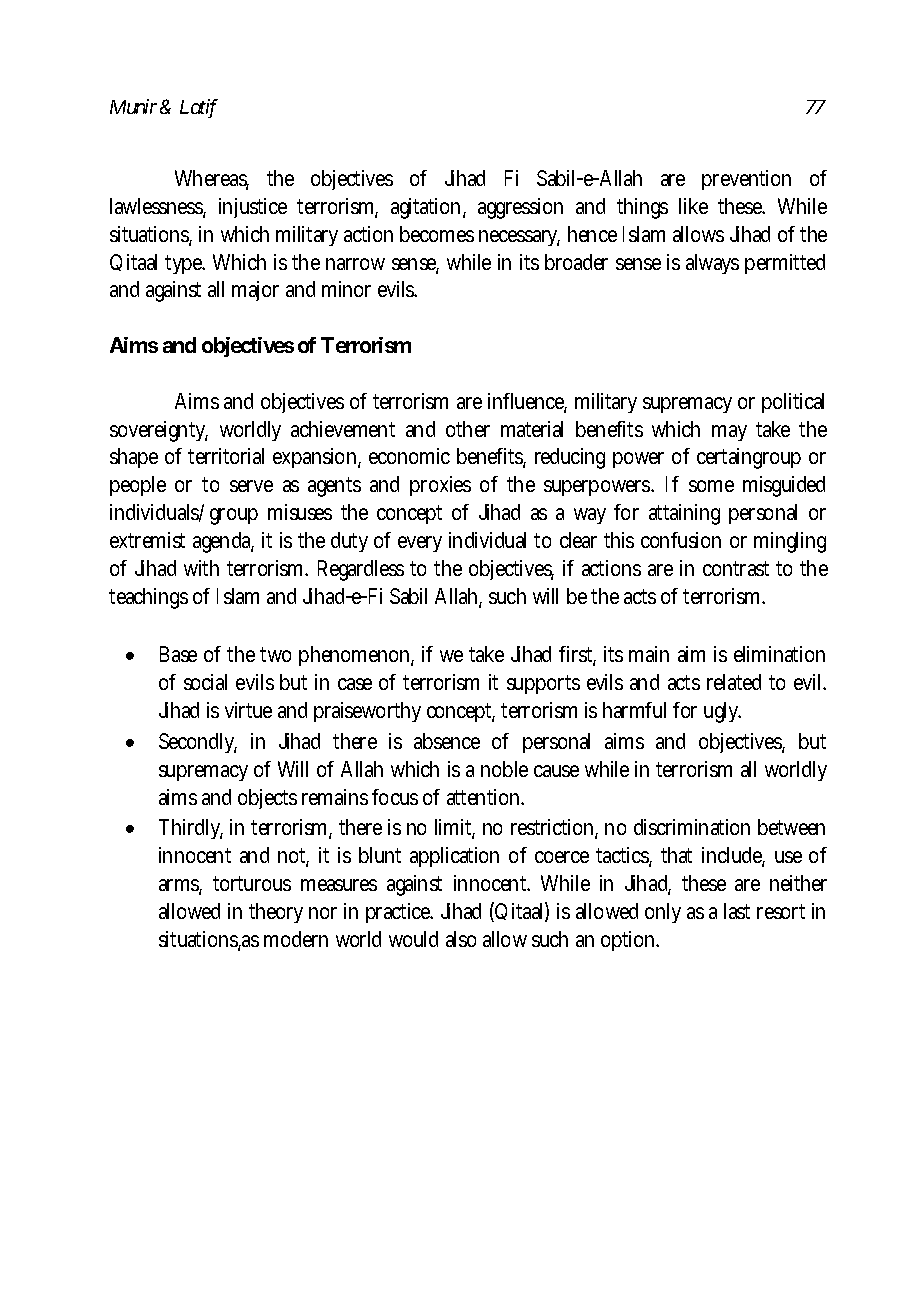 Image resolution: width=924 pixels, height=1307 pixels. What do you see at coordinates (543, 684) in the image?
I see `supports` at bounding box center [543, 684].
